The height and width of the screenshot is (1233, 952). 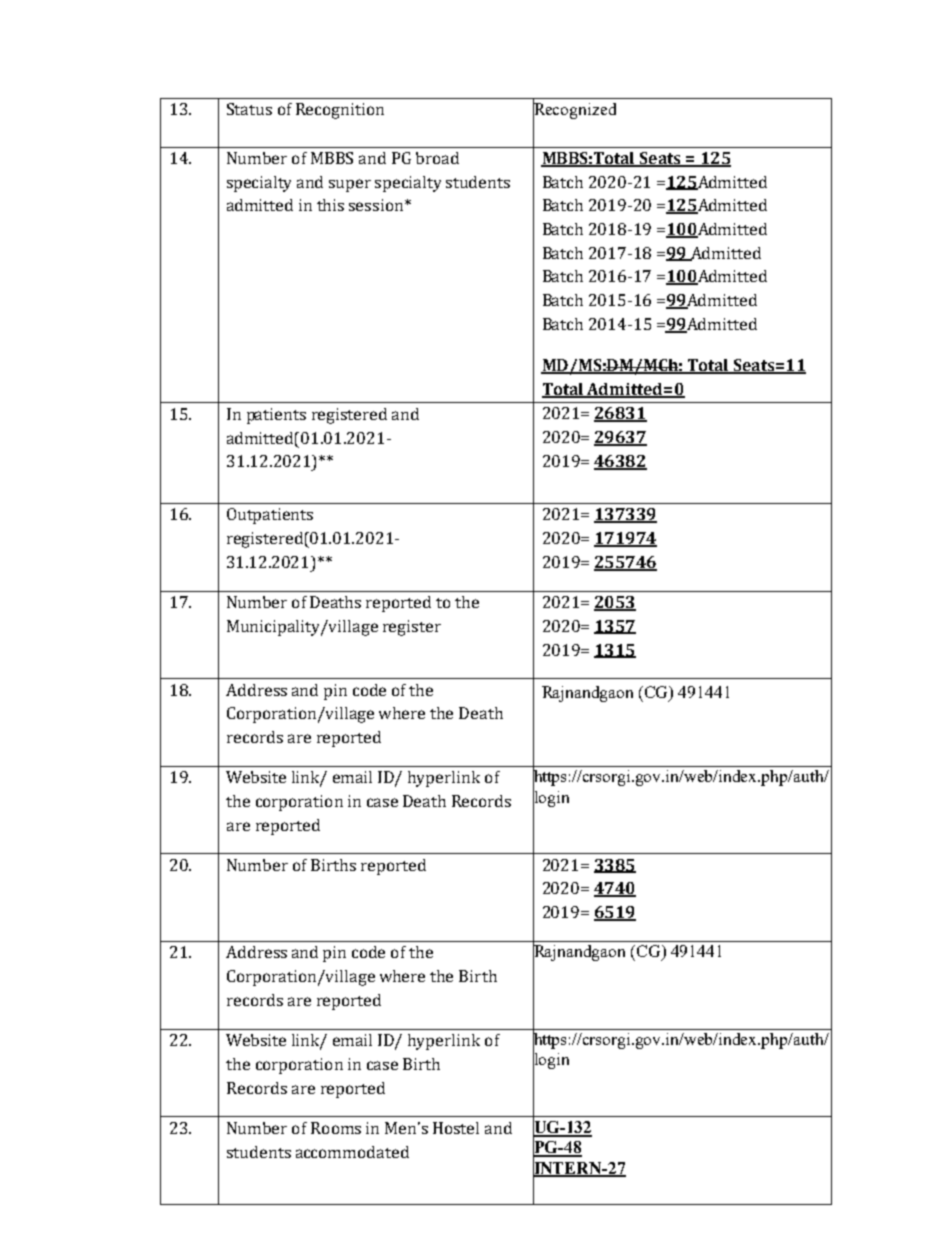 What do you see at coordinates (336, 1128) in the screenshot?
I see `Rooms` at bounding box center [336, 1128].
